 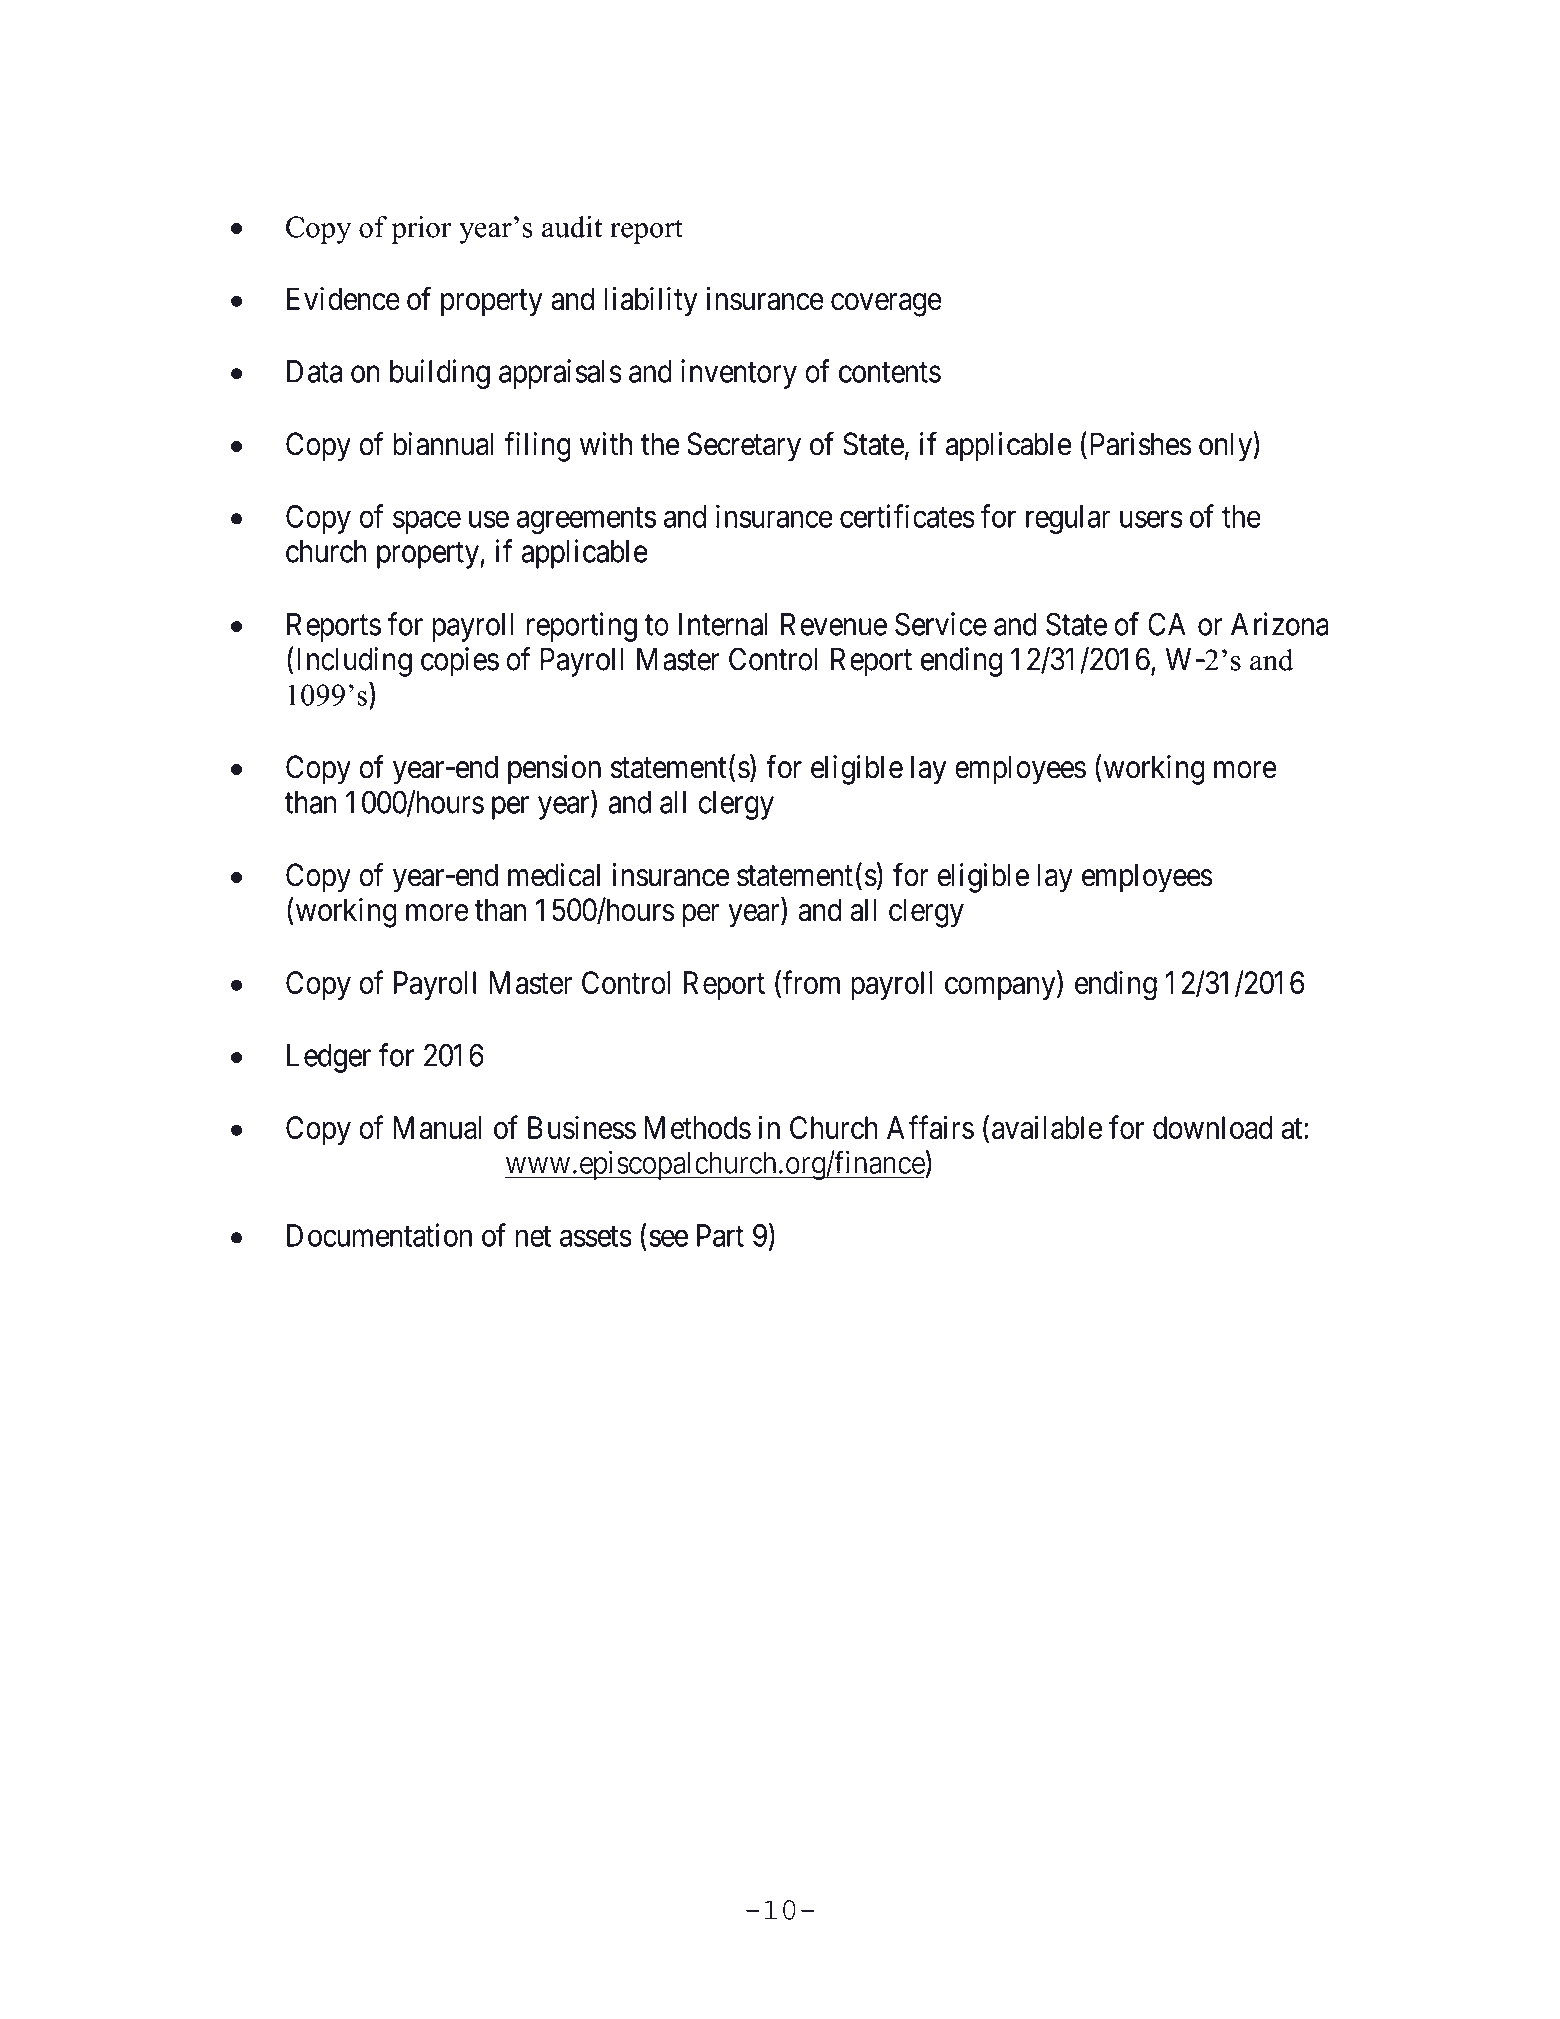 I want to click on regular, so click(x=1068, y=519).
